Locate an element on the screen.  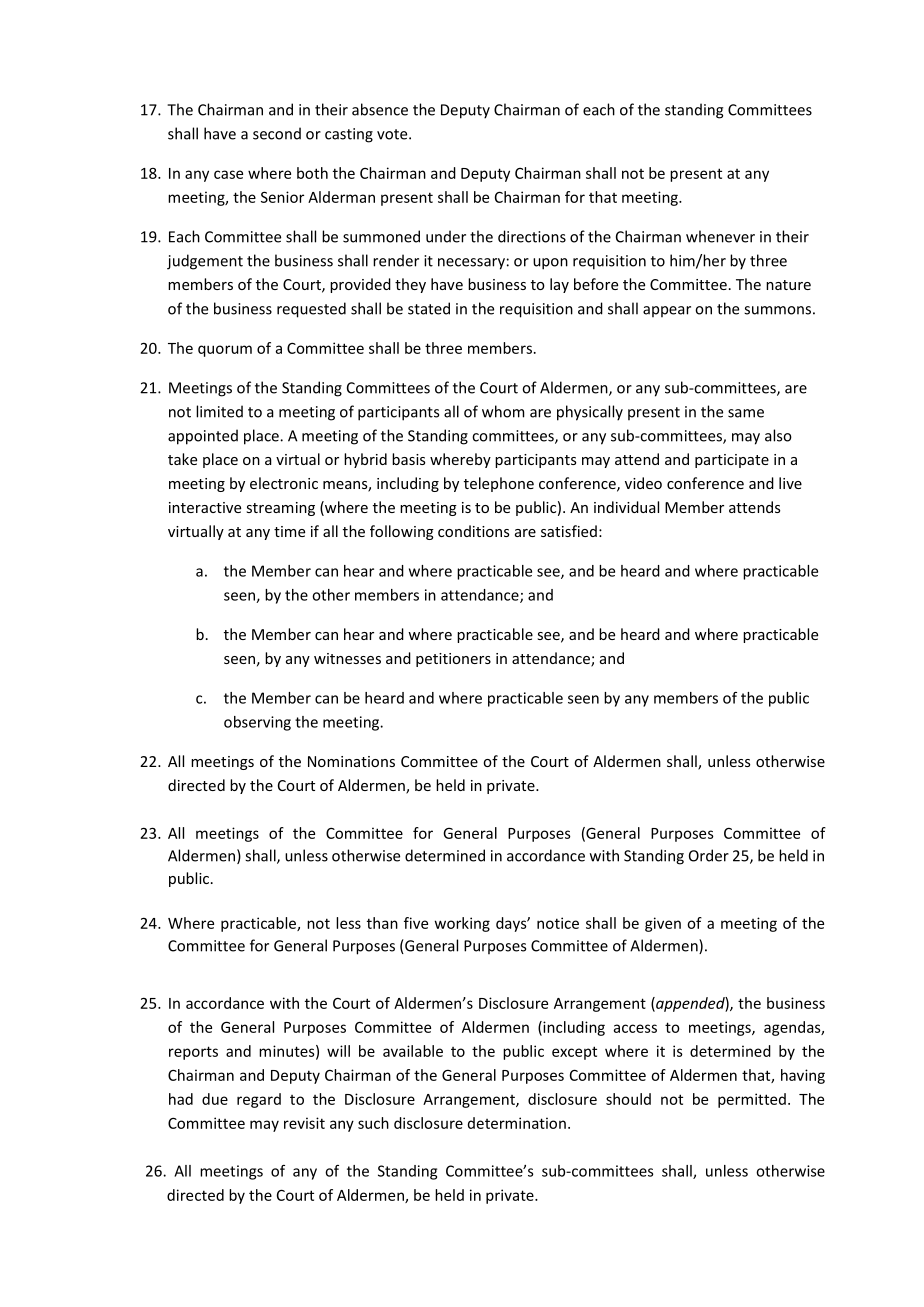
second is located at coordinates (277, 133).
